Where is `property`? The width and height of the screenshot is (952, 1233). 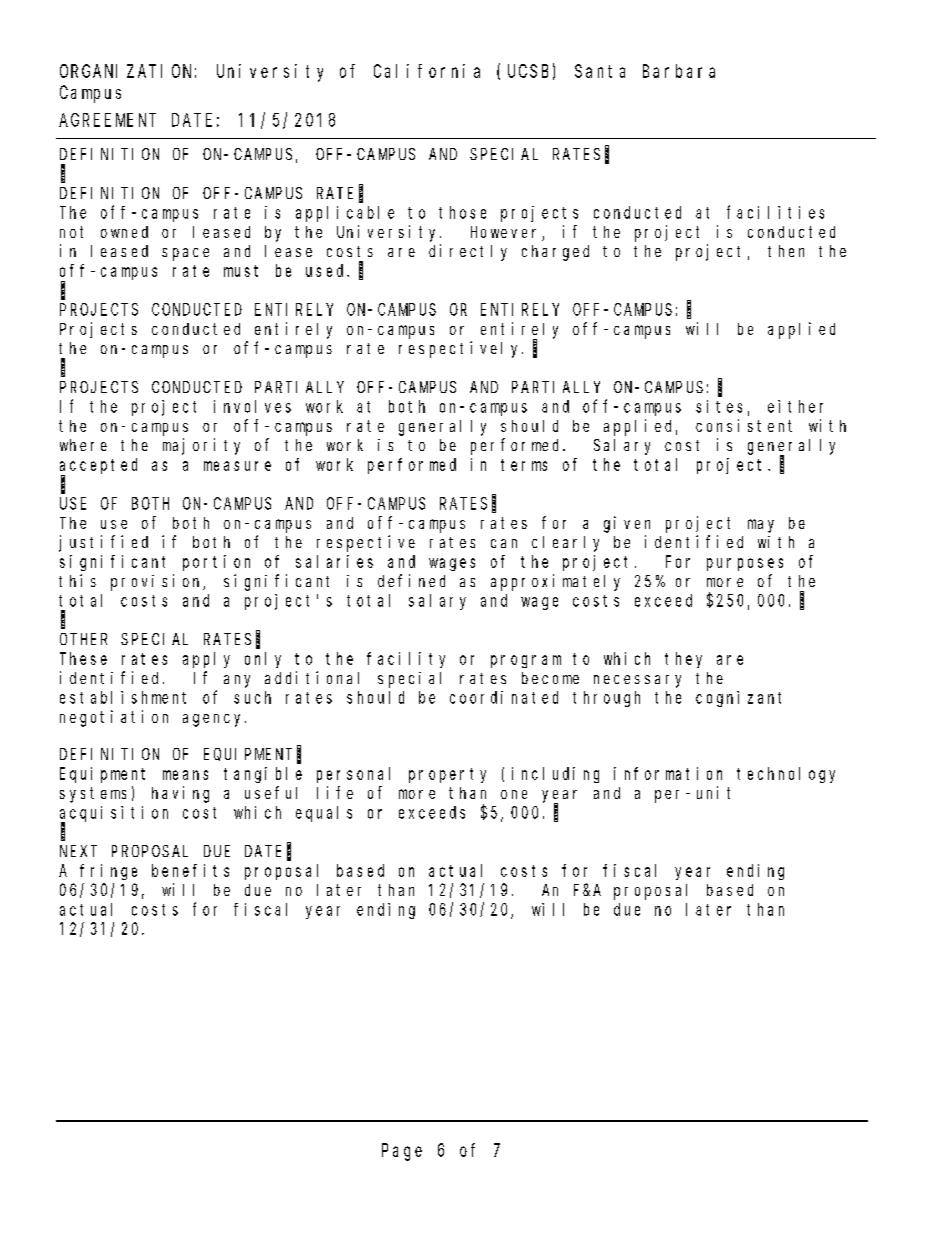
property is located at coordinates (447, 775).
